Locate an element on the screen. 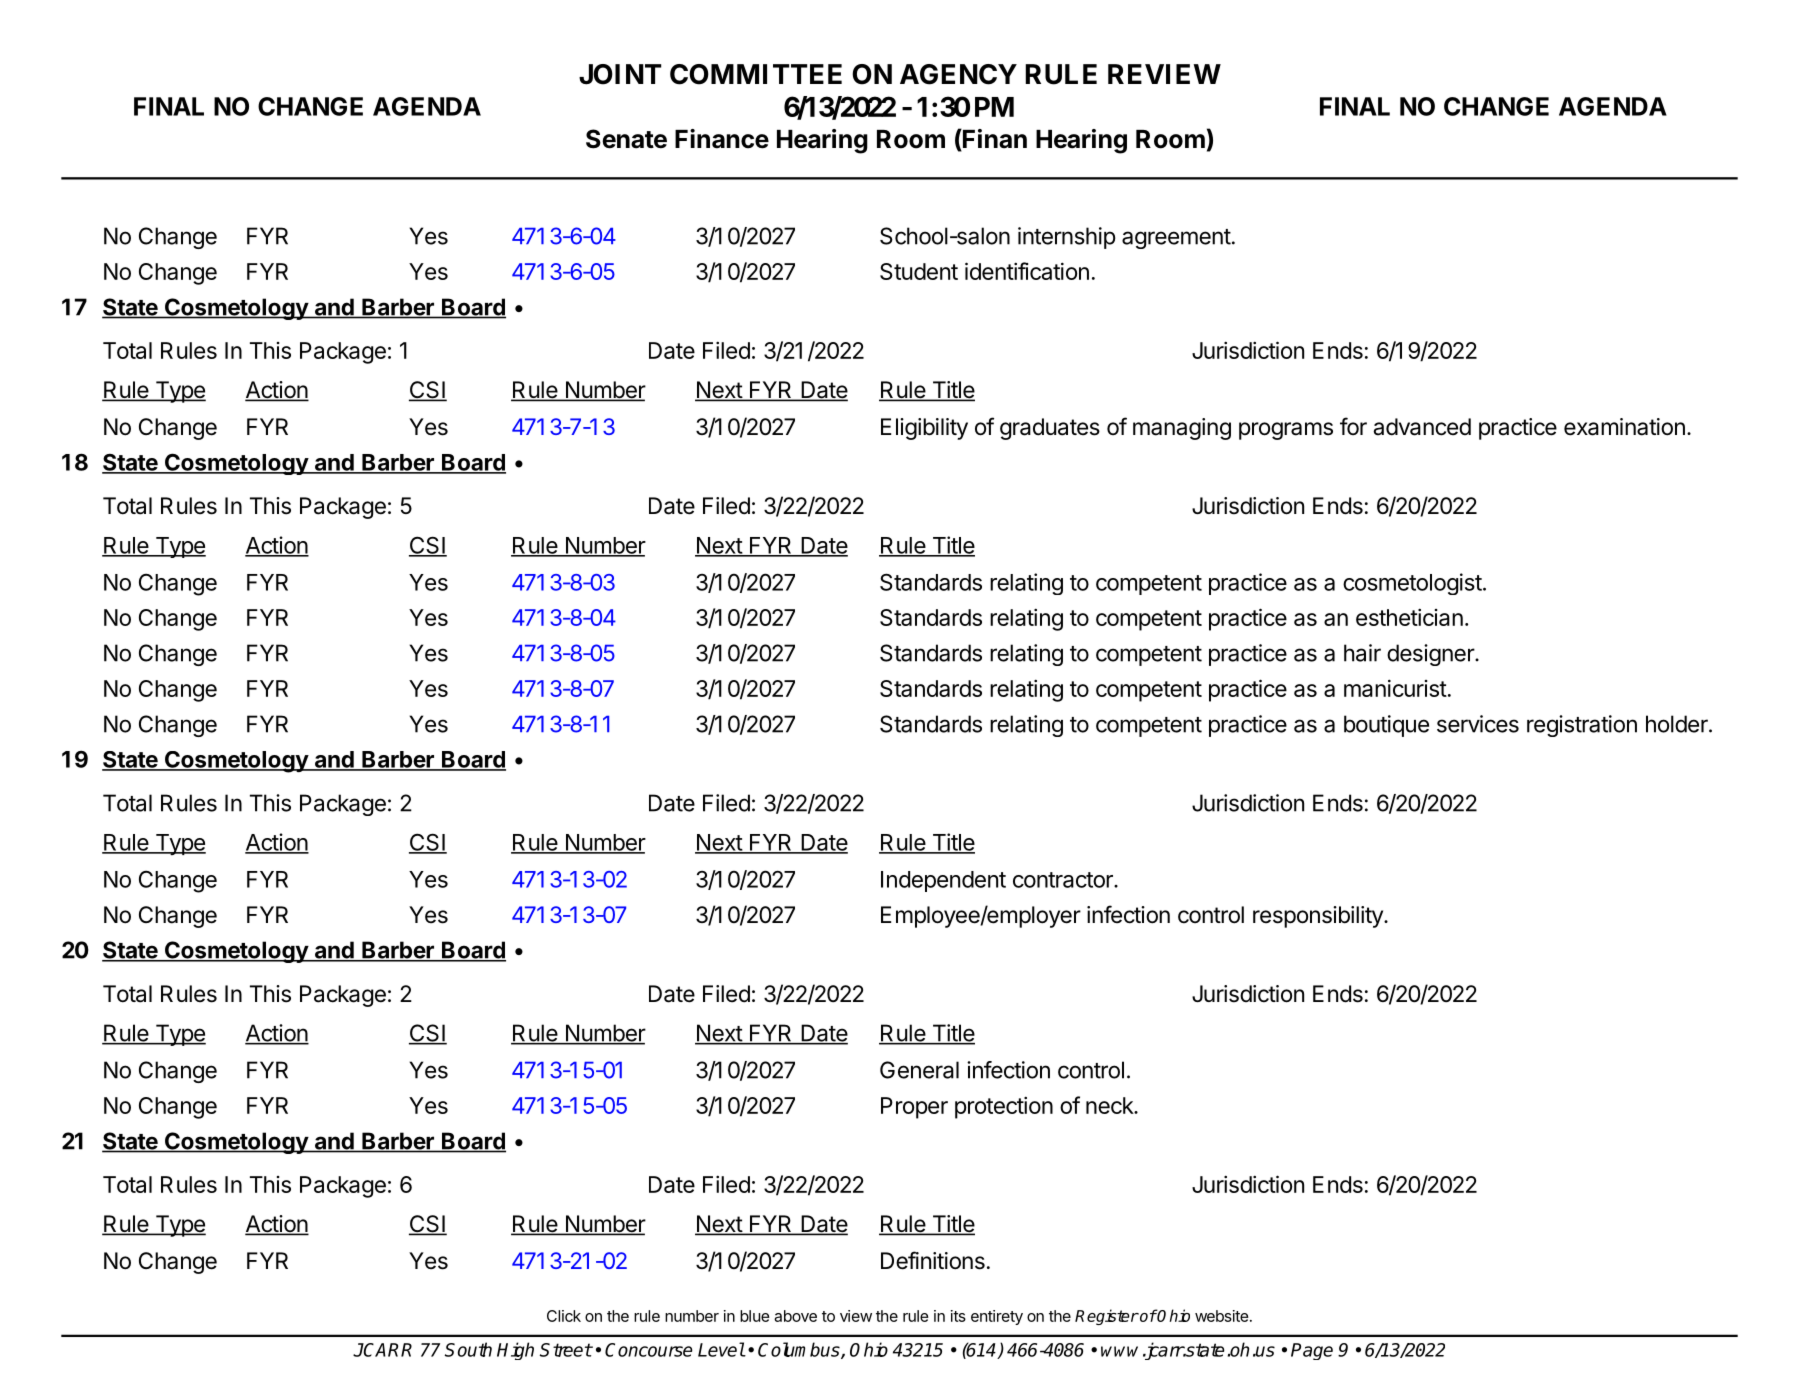  Senate is located at coordinates (626, 139).
